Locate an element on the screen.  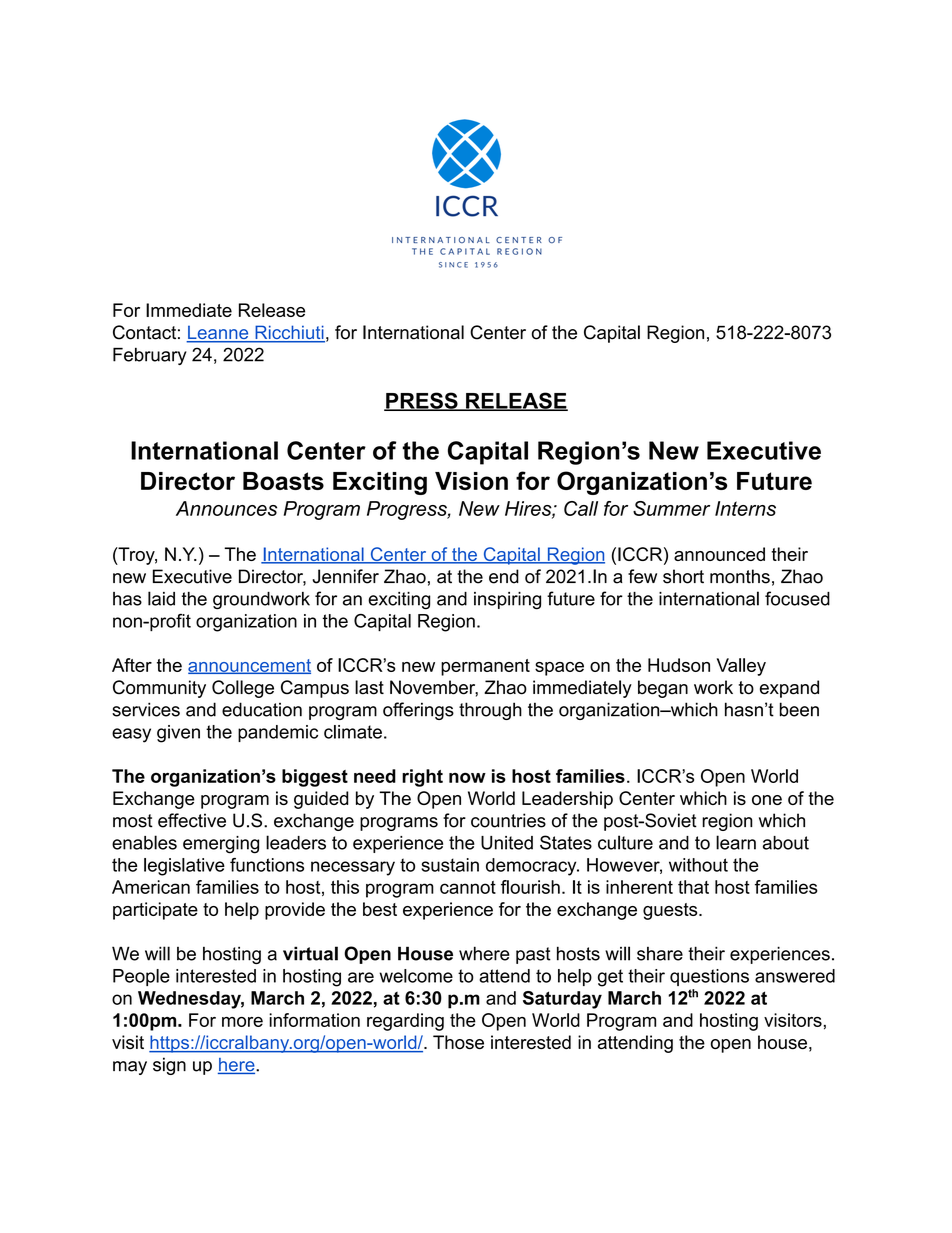
Leanne is located at coordinates (218, 333).
